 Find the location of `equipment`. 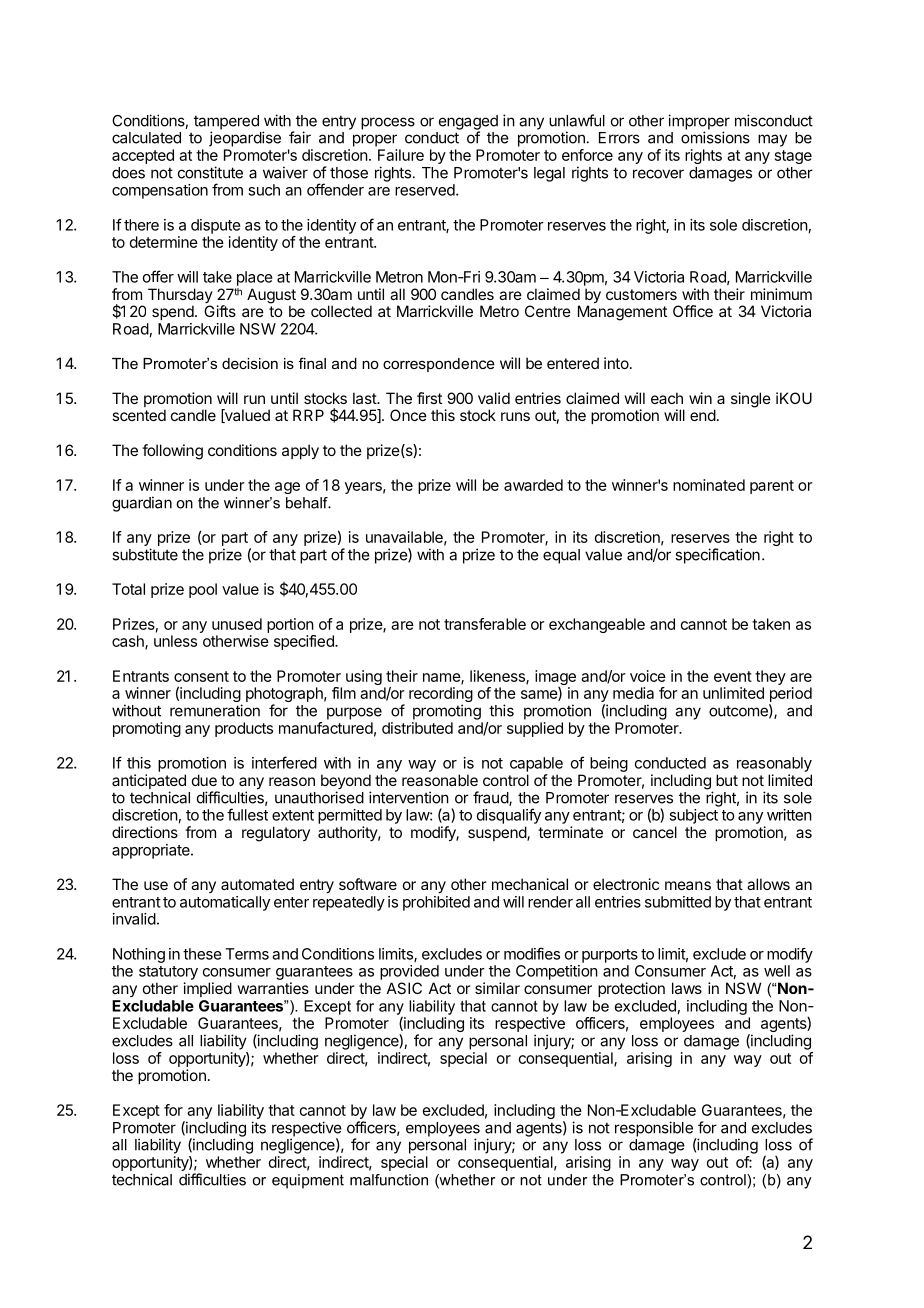

equipment is located at coordinates (308, 1181).
